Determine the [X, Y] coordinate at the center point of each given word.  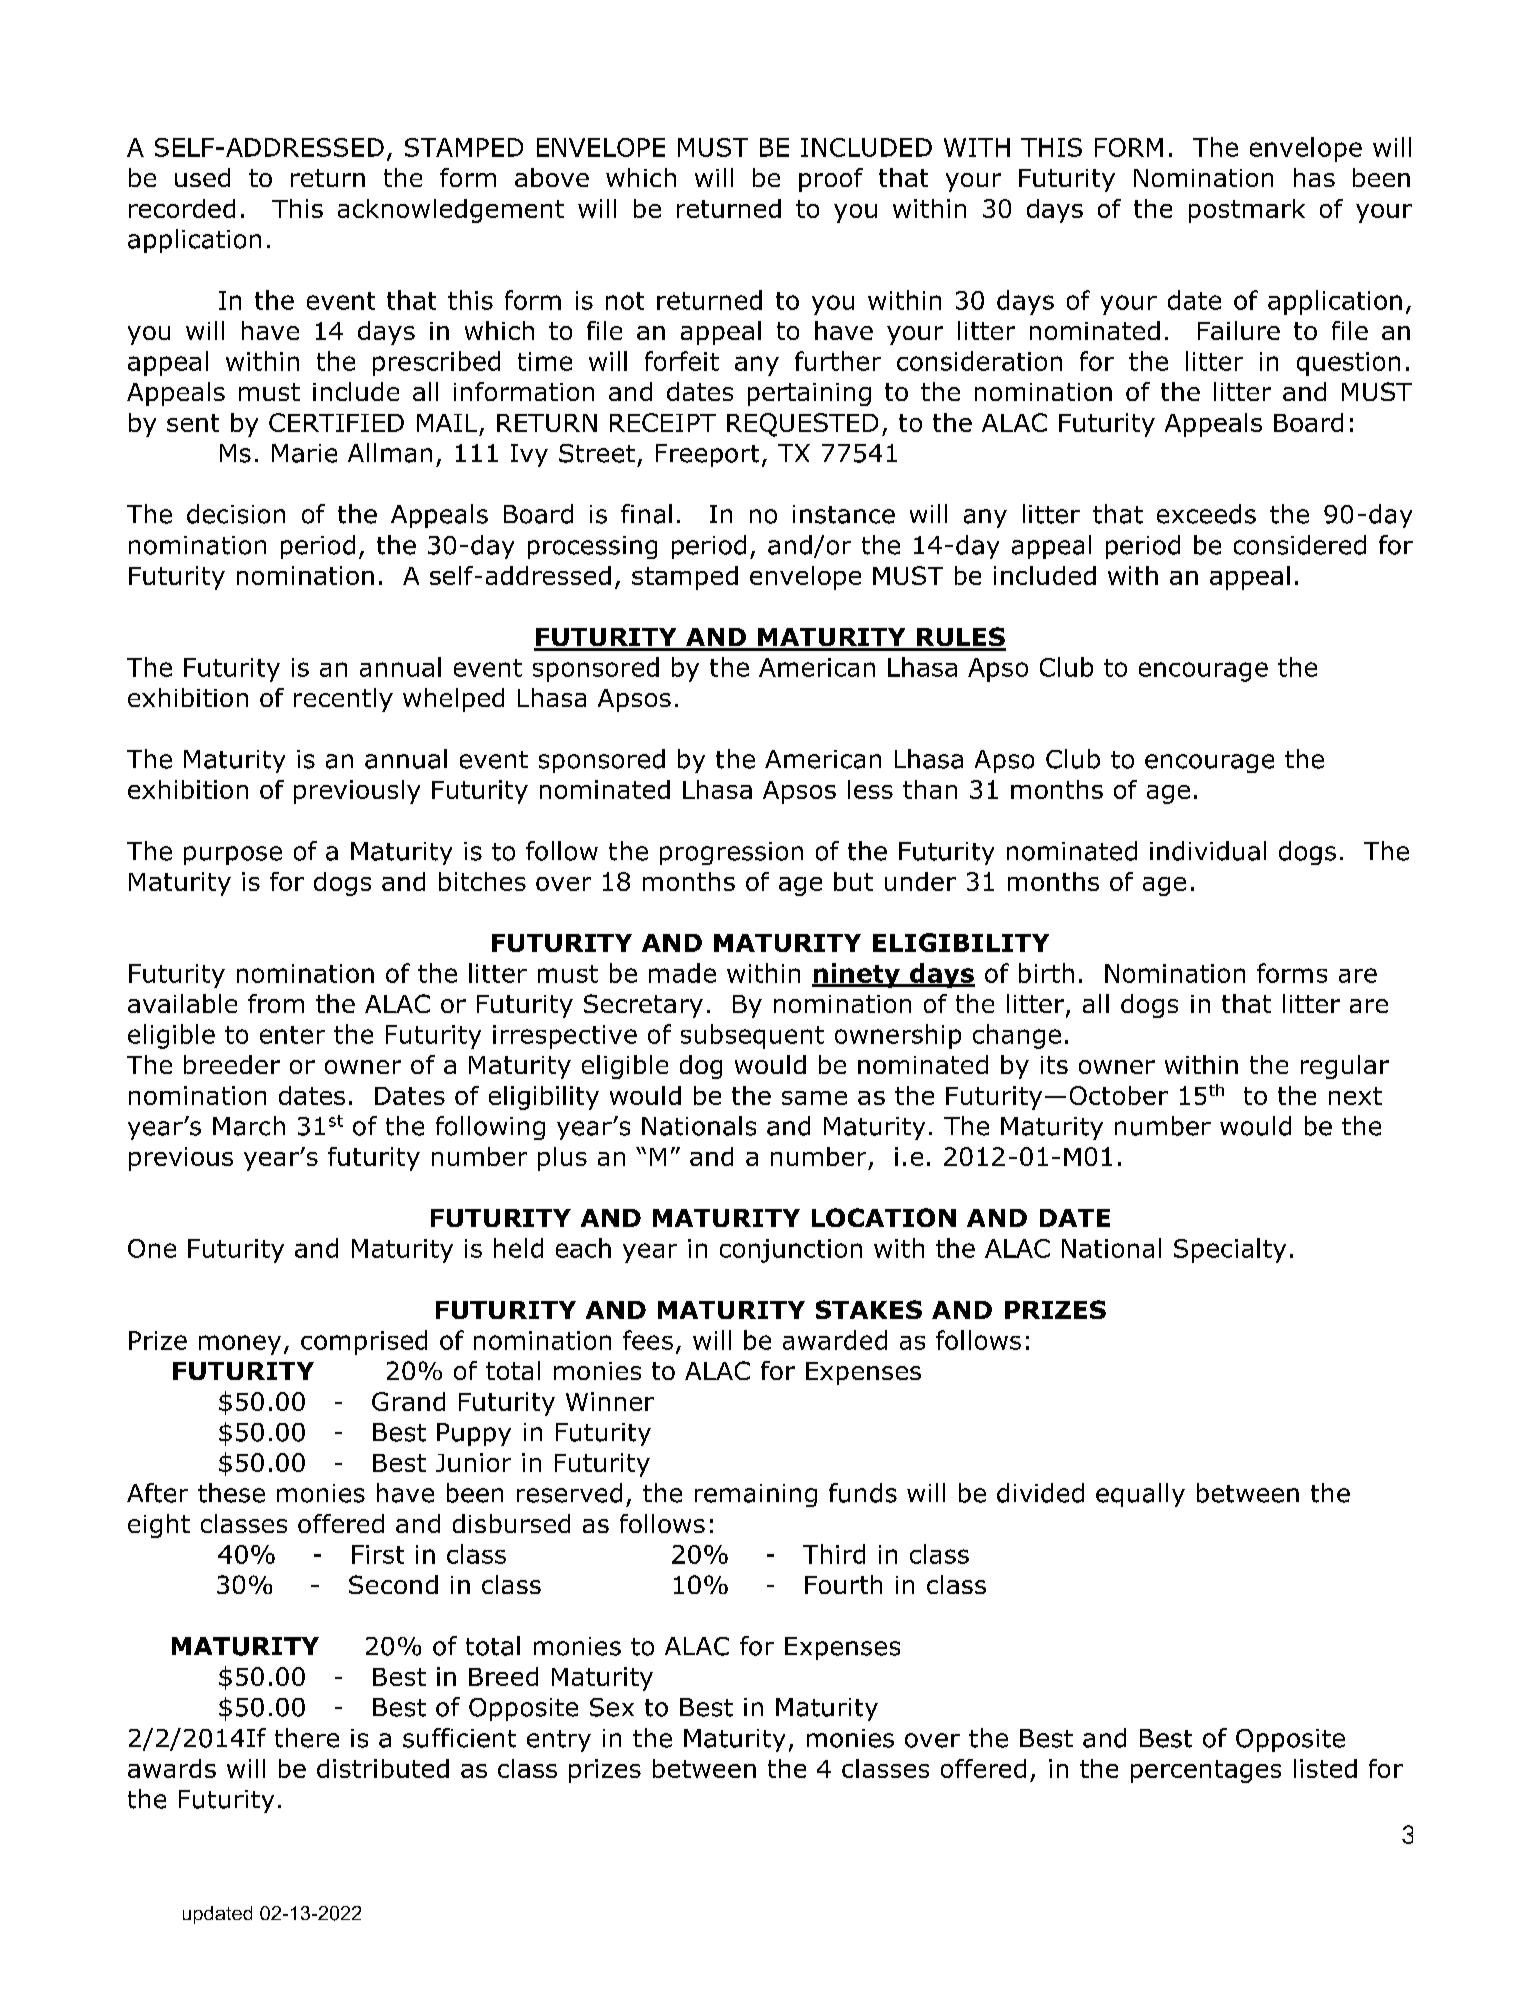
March [249, 1126]
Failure [1239, 330]
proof [831, 180]
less [870, 789]
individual [1208, 851]
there [307, 1738]
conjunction [791, 1251]
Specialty [1230, 1250]
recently [343, 700]
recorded [182, 208]
